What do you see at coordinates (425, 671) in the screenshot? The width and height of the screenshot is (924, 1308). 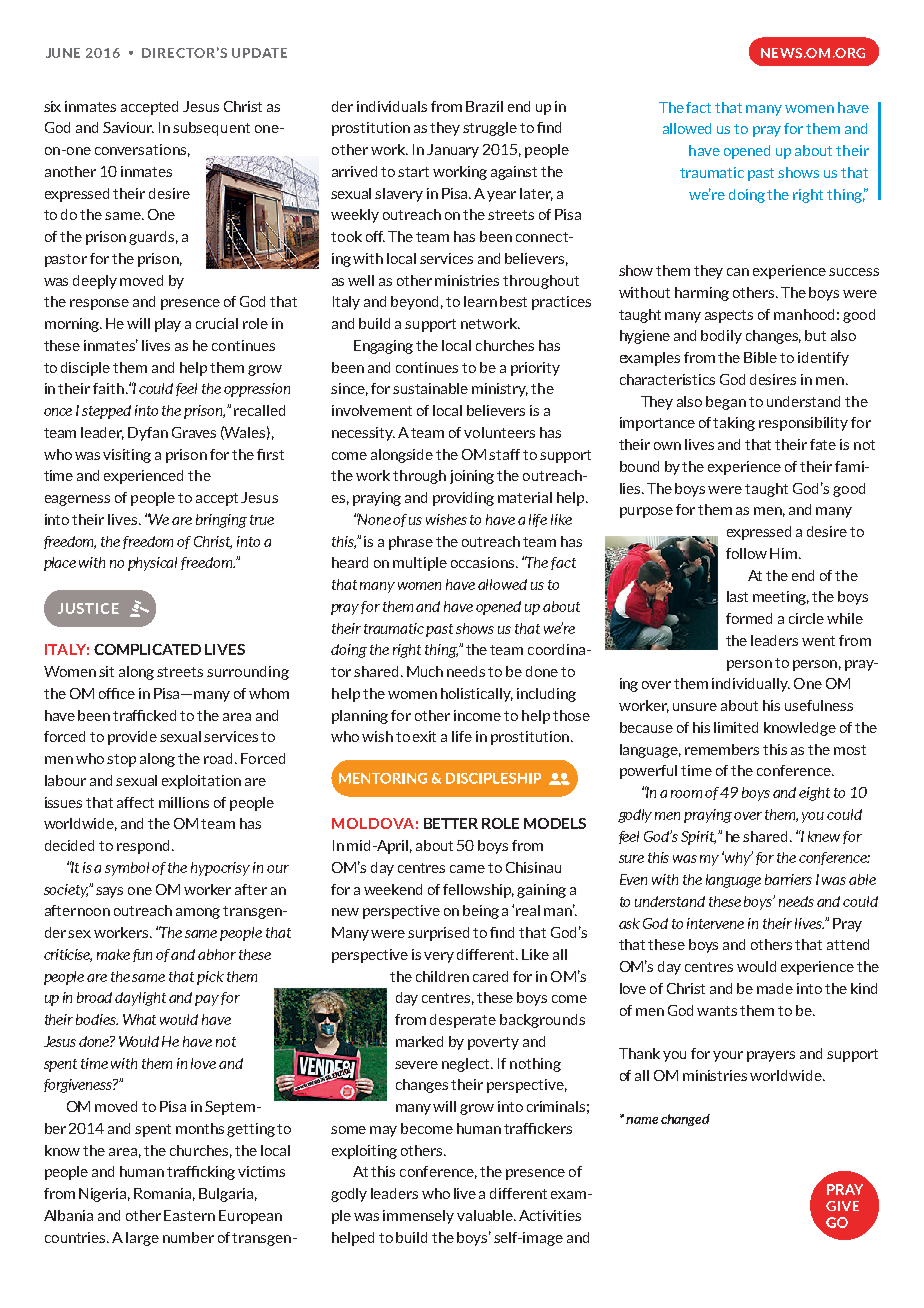 I see `Much` at bounding box center [425, 671].
